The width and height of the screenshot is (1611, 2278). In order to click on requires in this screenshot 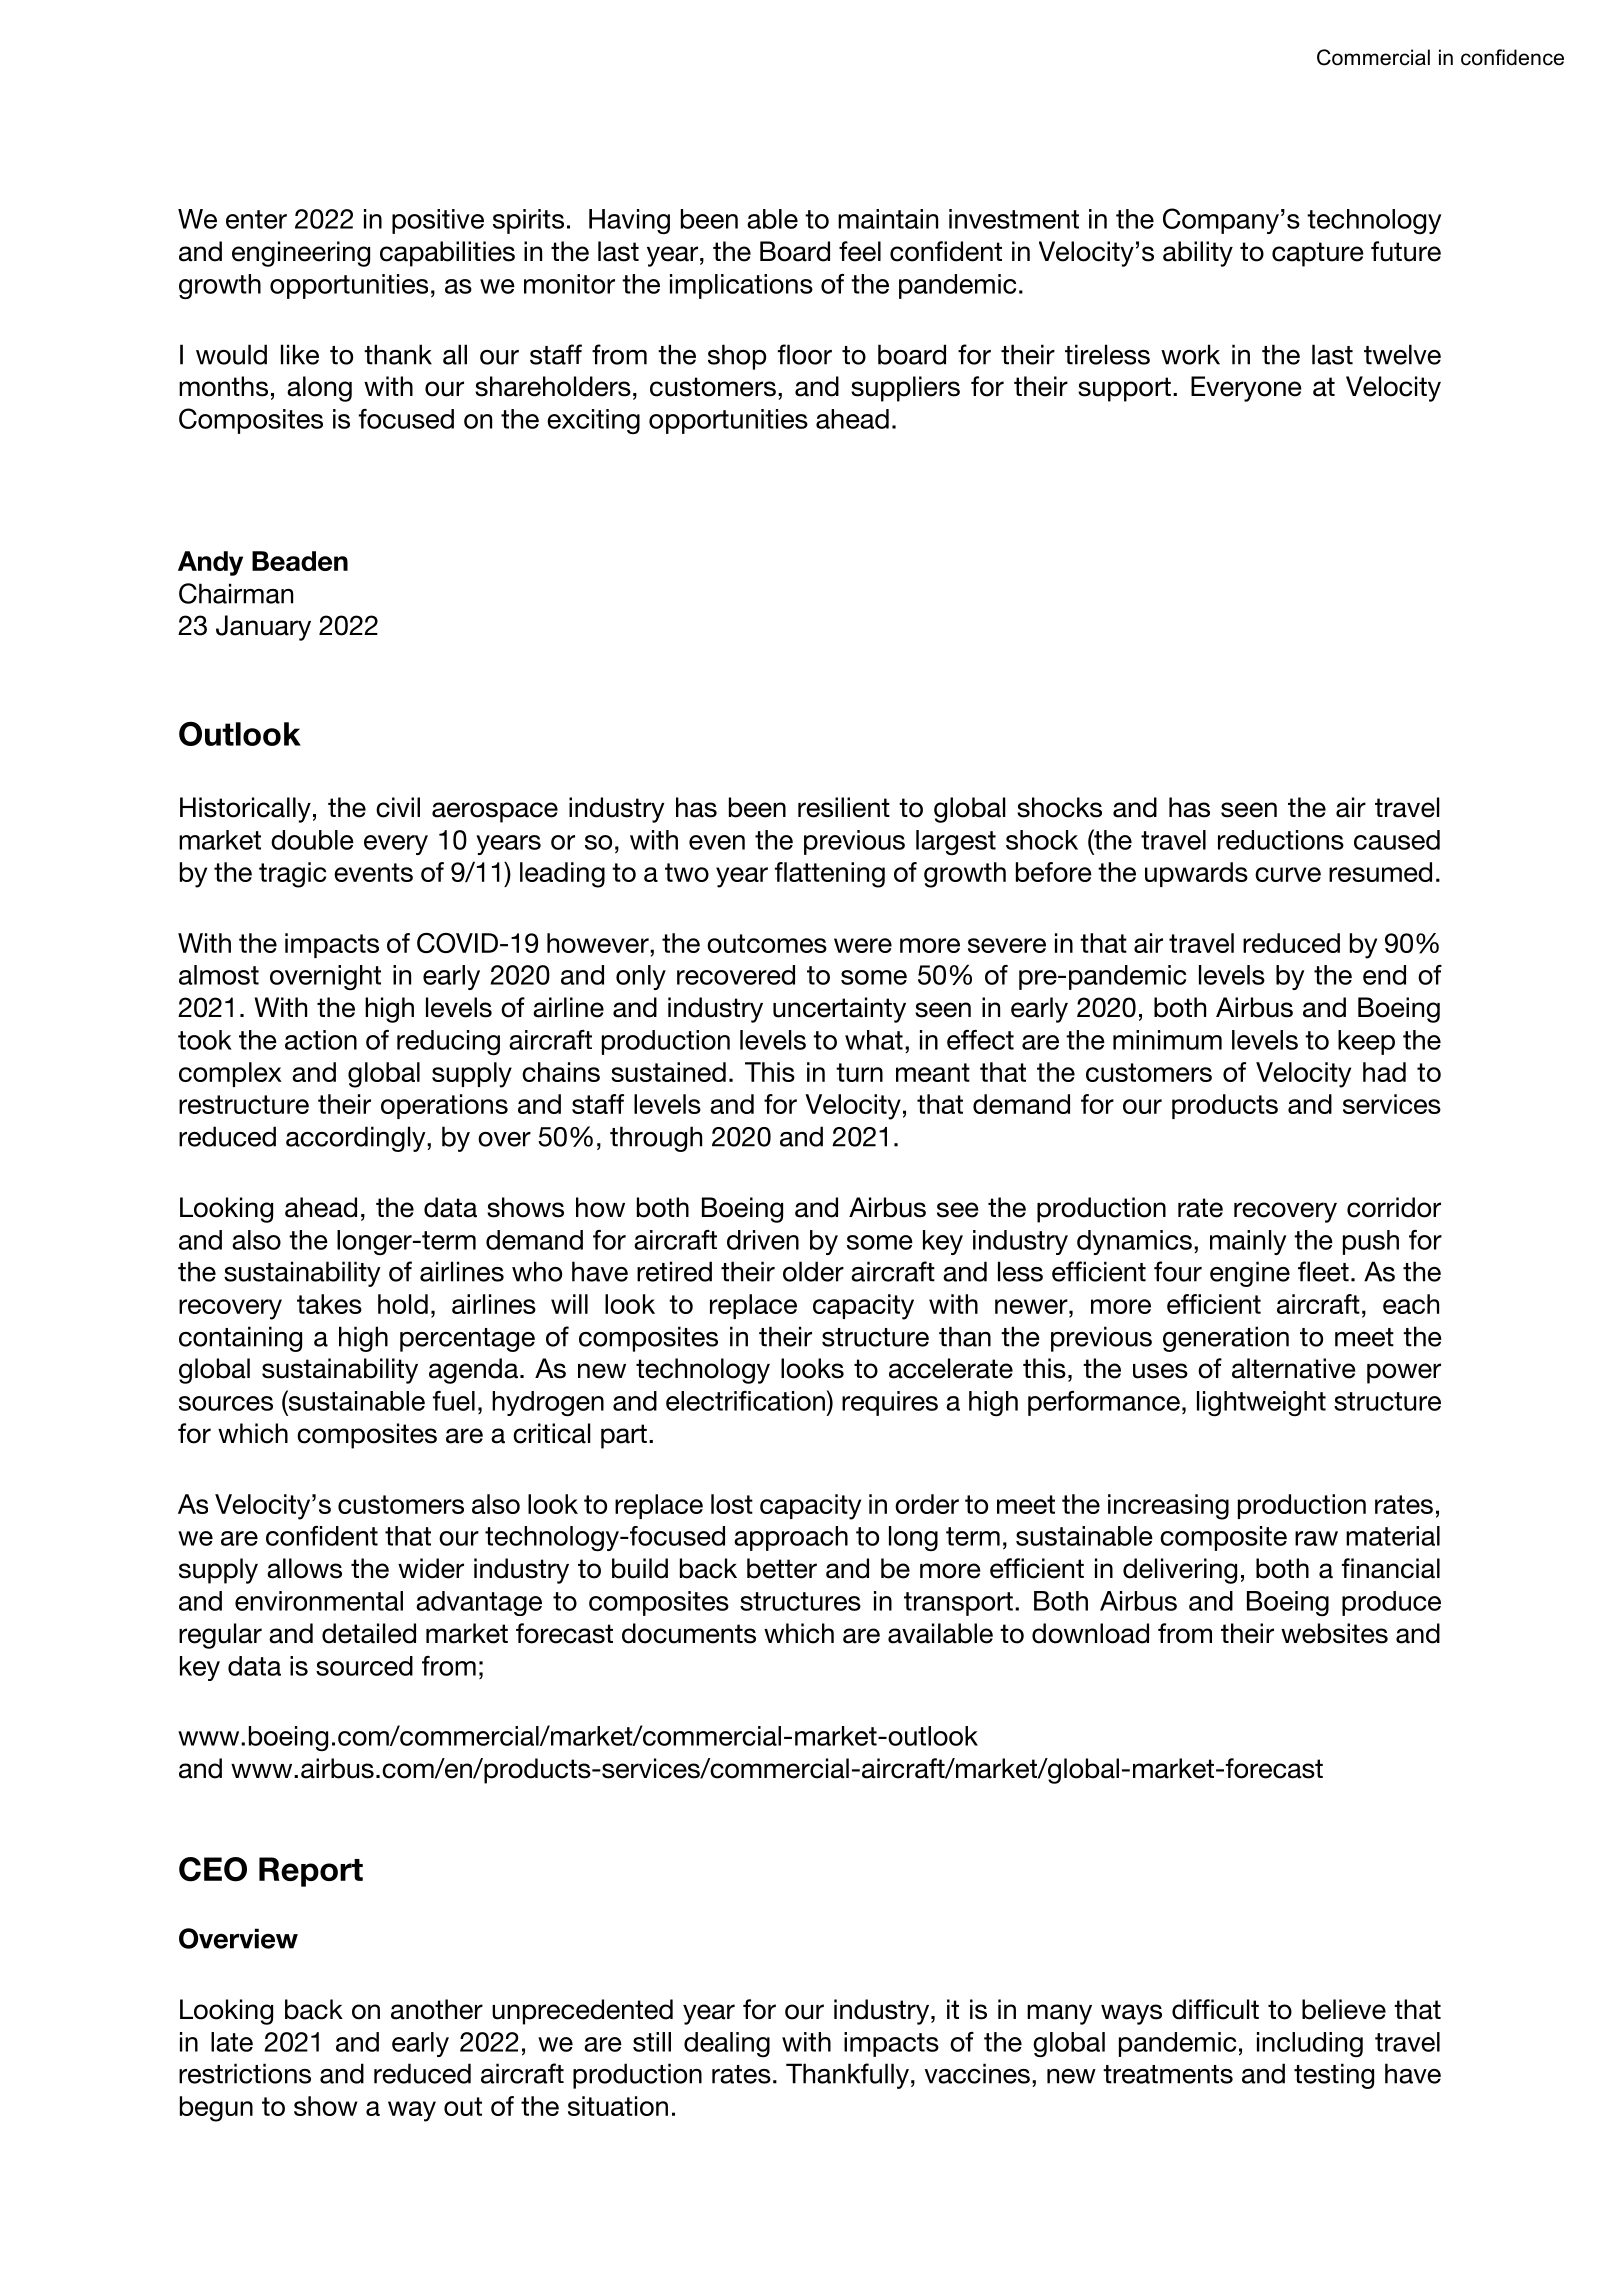, I will do `click(890, 1403)`.
